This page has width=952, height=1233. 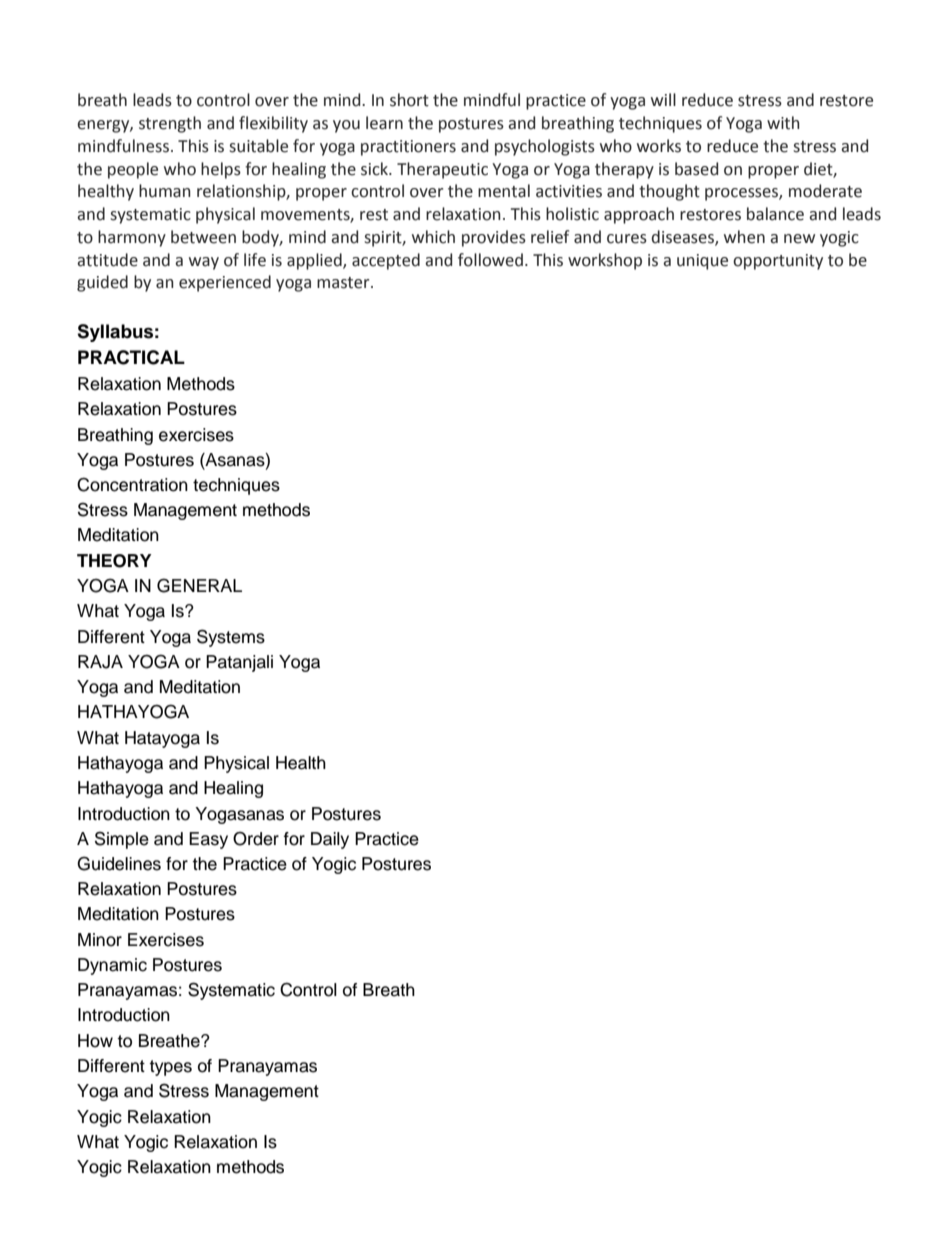 I want to click on Easy, so click(x=208, y=840).
